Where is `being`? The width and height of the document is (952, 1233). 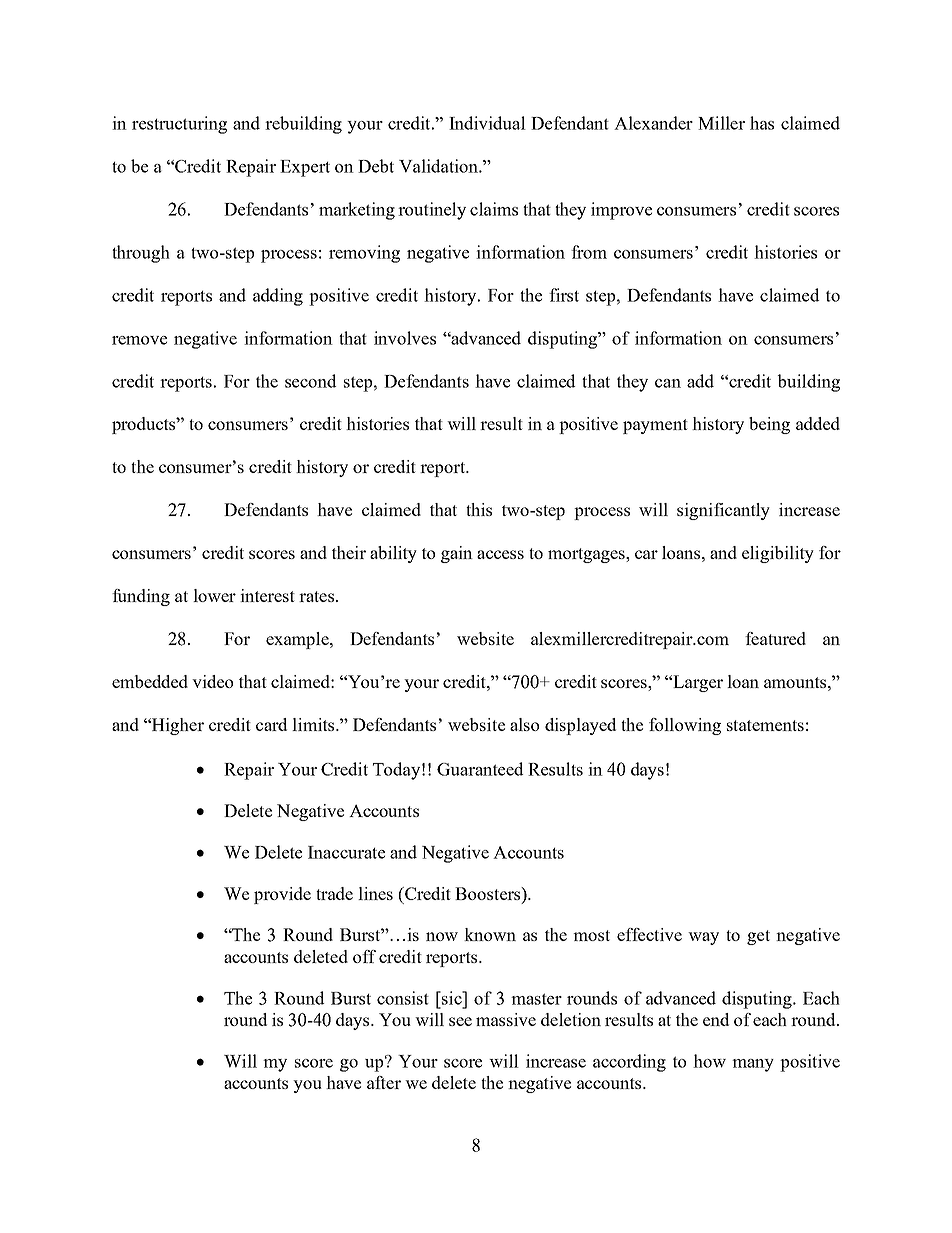
being is located at coordinates (769, 425).
